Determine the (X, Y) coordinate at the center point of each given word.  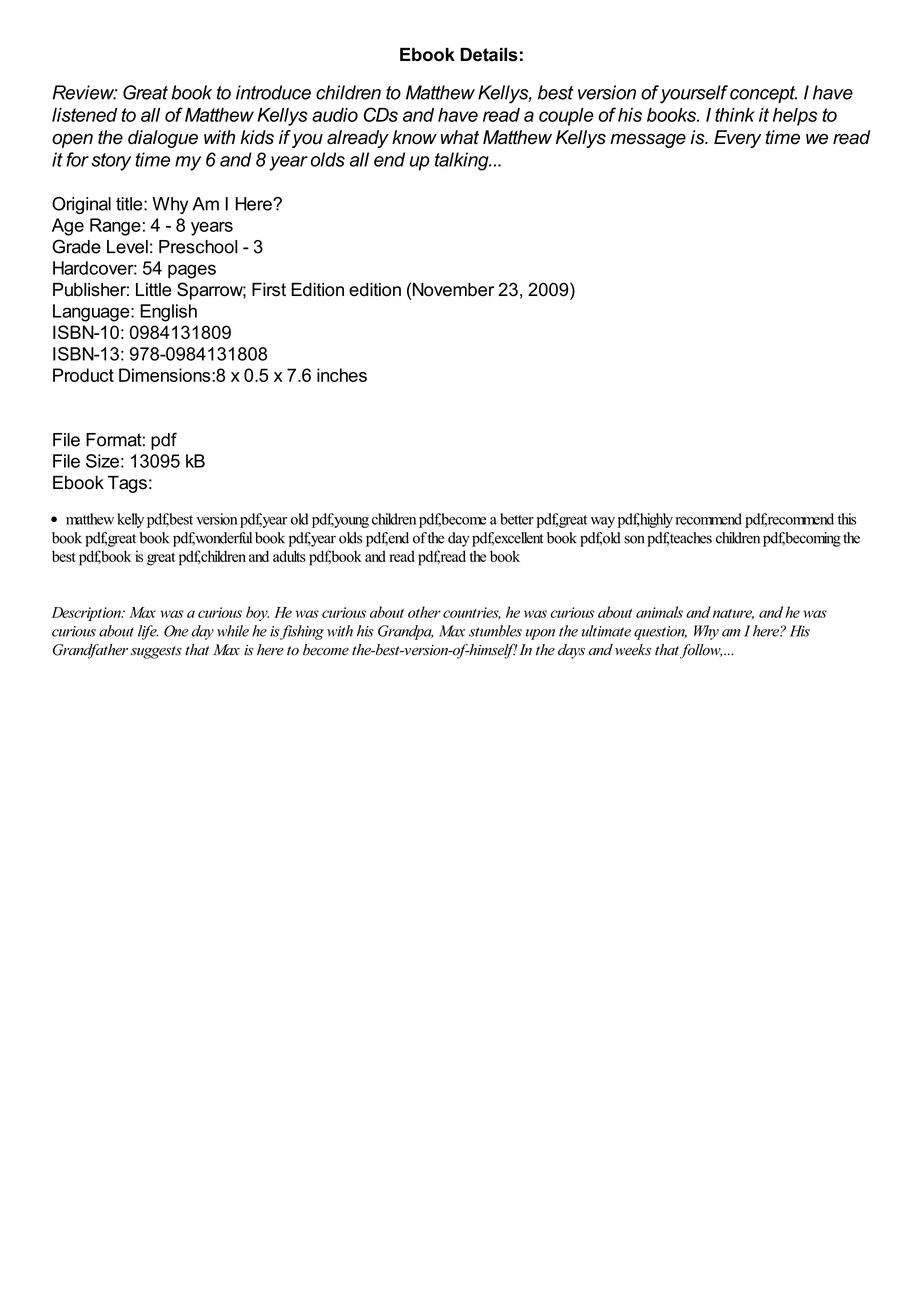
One (176, 631)
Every (738, 139)
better (517, 519)
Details (489, 55)
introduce (273, 92)
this (847, 519)
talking (463, 161)
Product (83, 375)
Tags (127, 484)
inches (342, 375)
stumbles (495, 631)
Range (115, 227)
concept (763, 94)
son (634, 539)
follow (701, 651)
